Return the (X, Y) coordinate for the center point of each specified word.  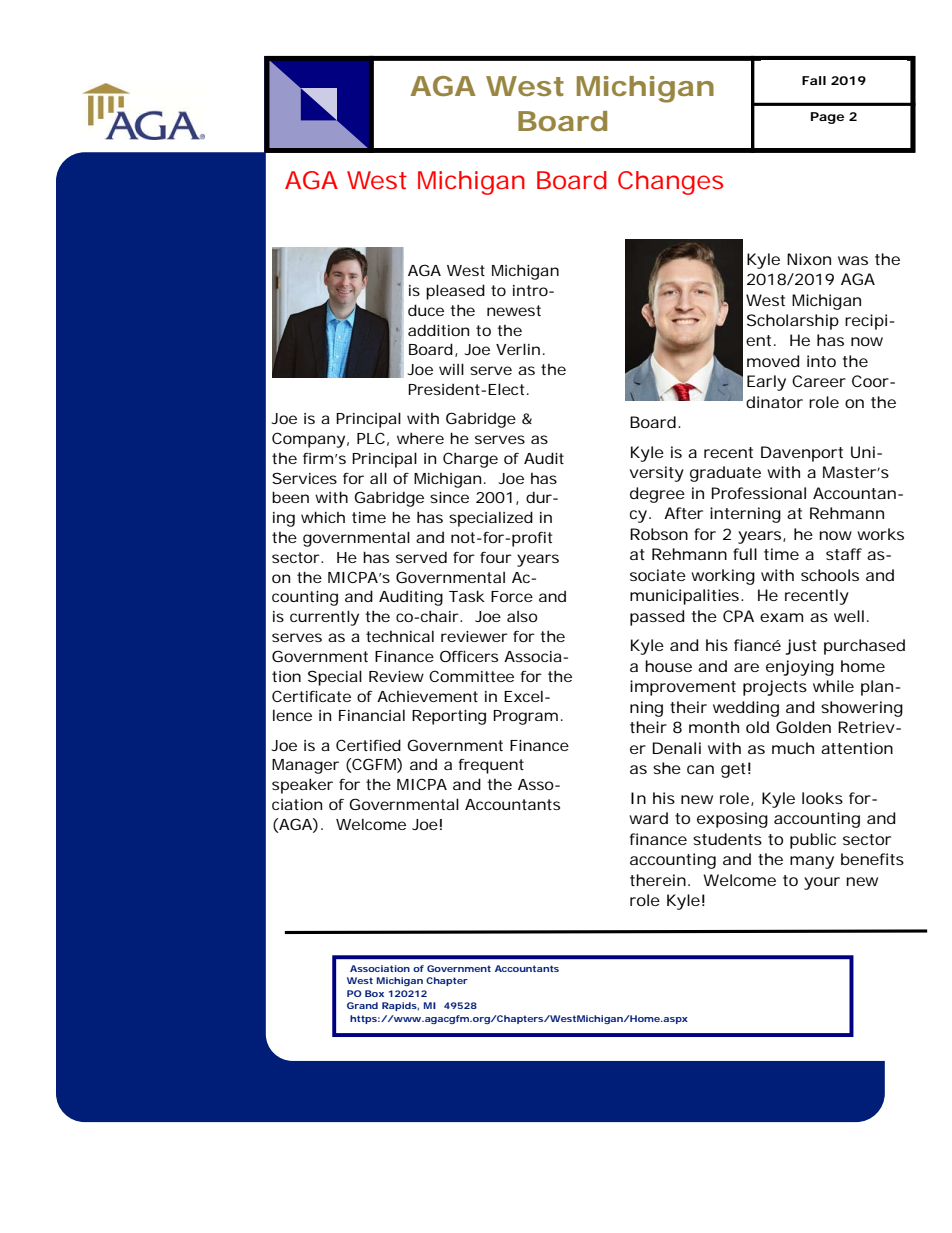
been (290, 497)
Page (827, 118)
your (822, 883)
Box (374, 993)
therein (658, 880)
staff (844, 554)
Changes (670, 183)
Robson (659, 534)
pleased (455, 292)
